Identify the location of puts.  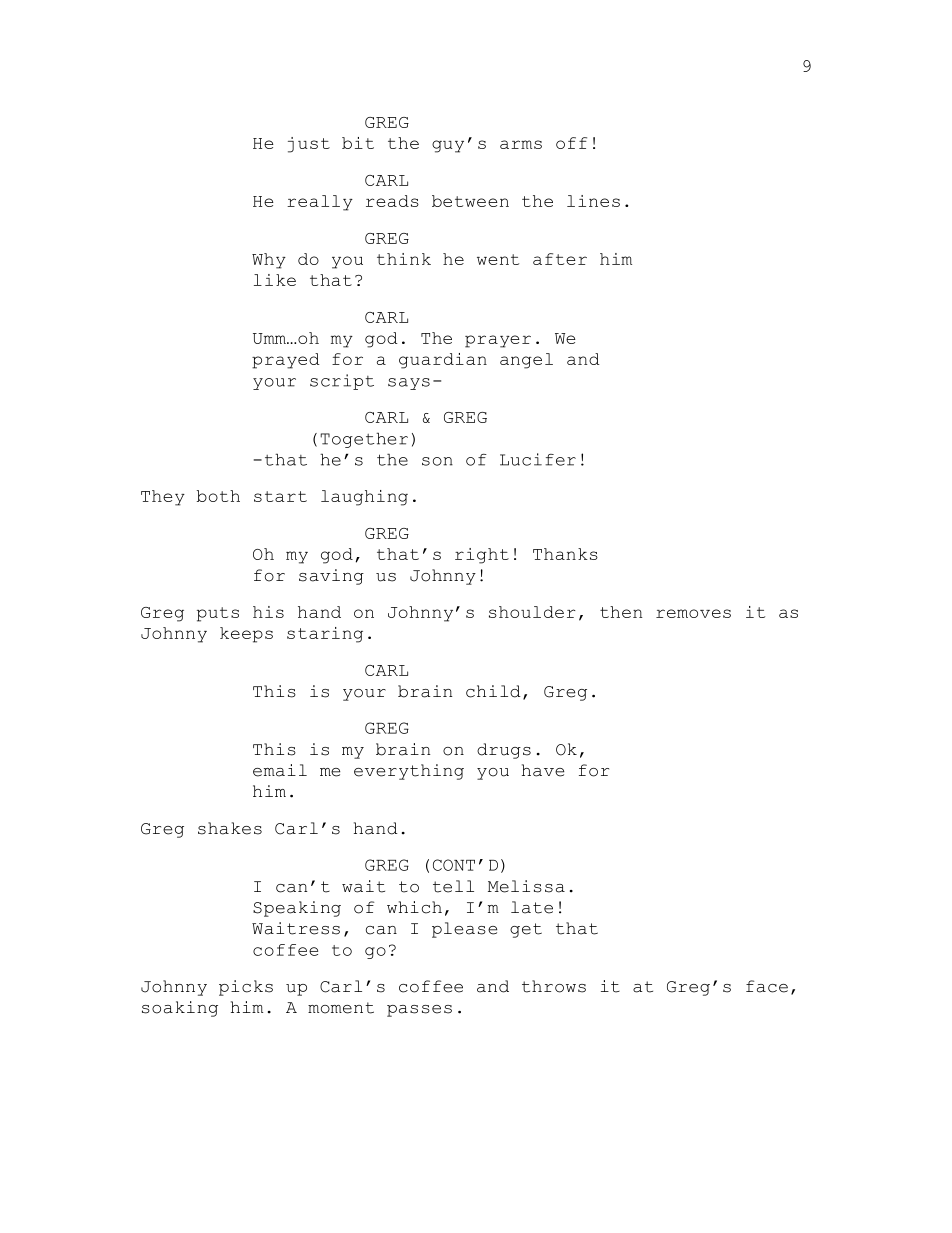
(218, 614).
